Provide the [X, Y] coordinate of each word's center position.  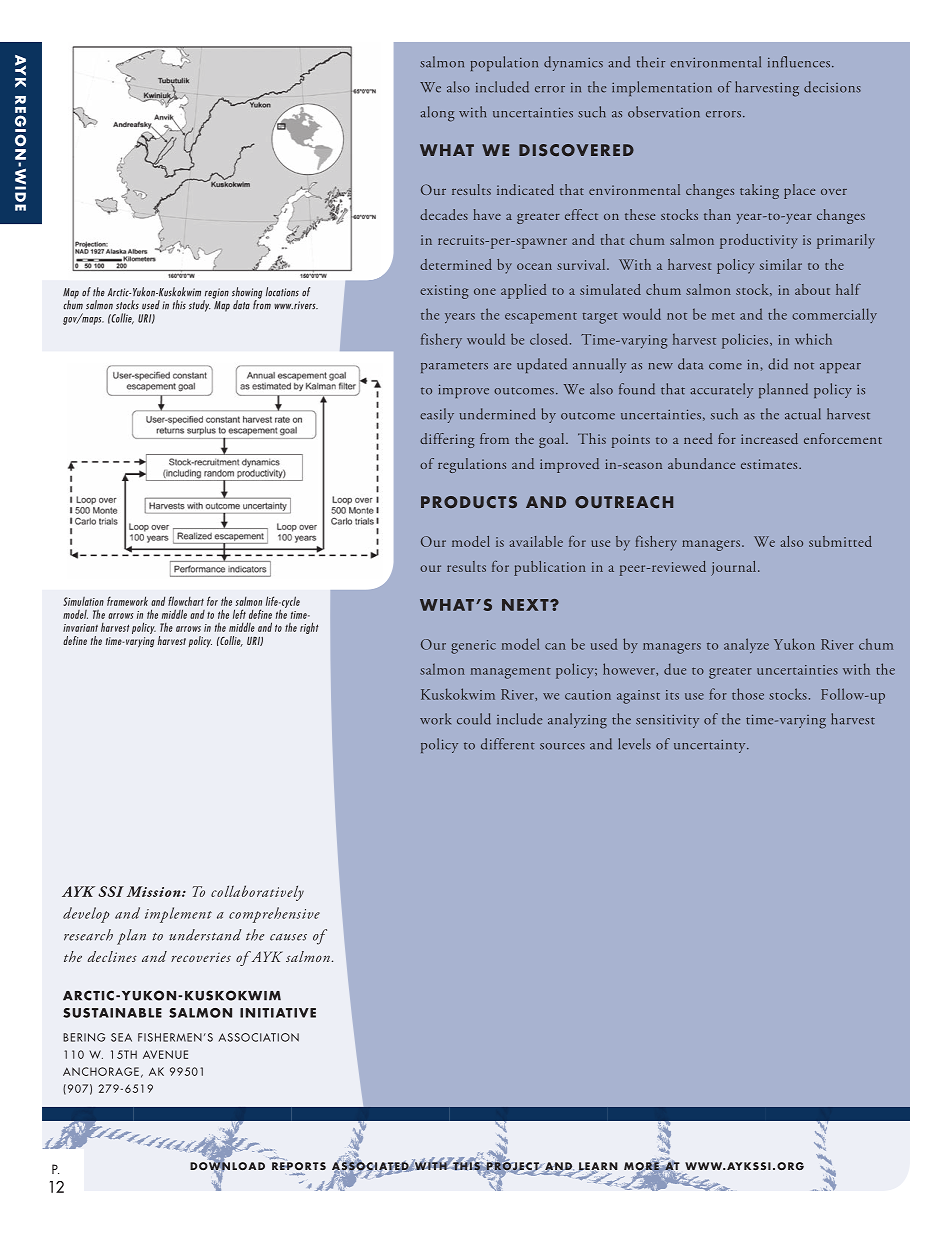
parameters [454, 367]
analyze [746, 645]
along [438, 114]
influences [799, 62]
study [200, 306]
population [504, 63]
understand [205, 935]
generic [473, 647]
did [778, 364]
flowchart [186, 601]
